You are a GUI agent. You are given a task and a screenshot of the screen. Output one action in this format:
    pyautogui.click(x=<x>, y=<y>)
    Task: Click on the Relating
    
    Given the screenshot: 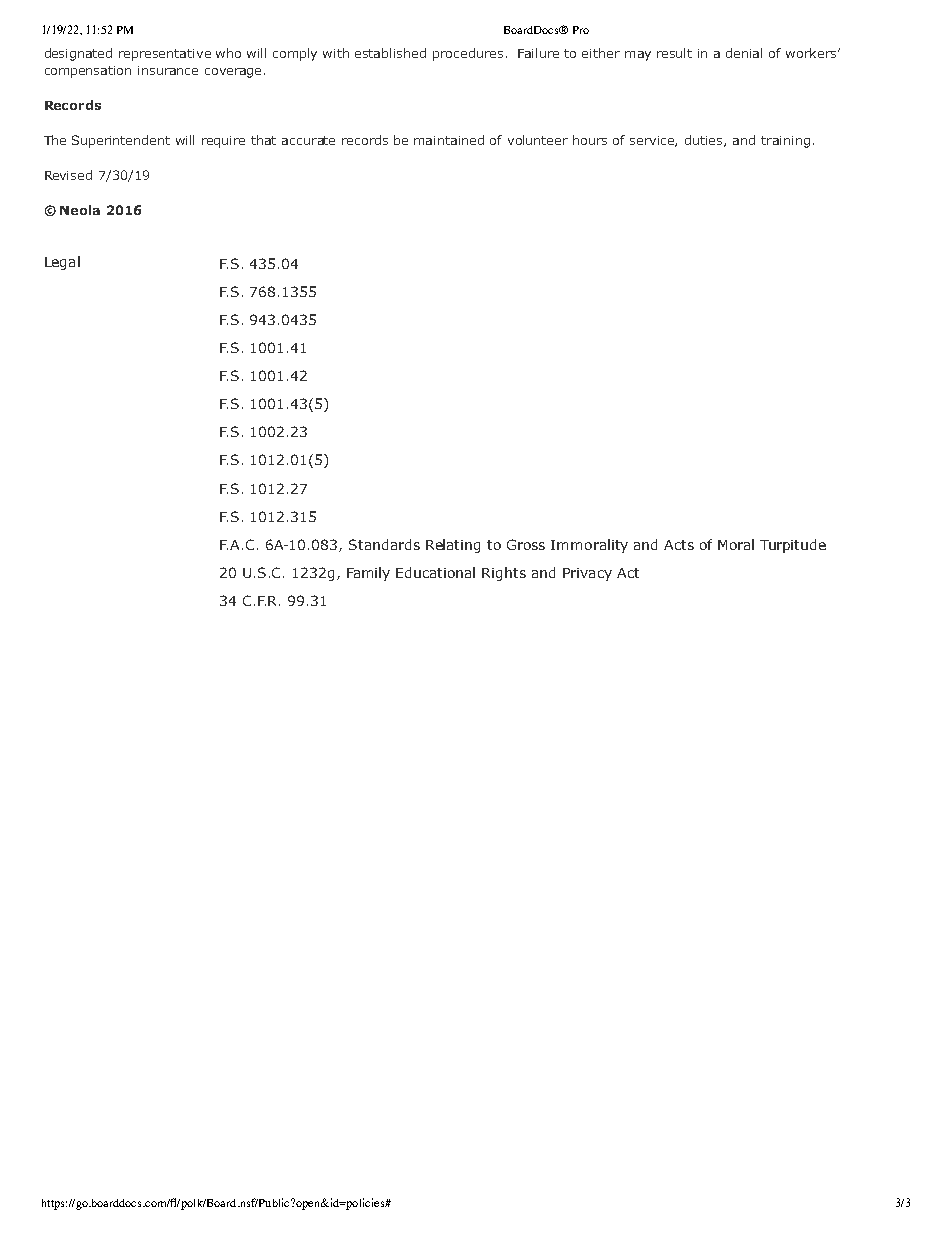 What is the action you would take?
    pyautogui.click(x=453, y=546)
